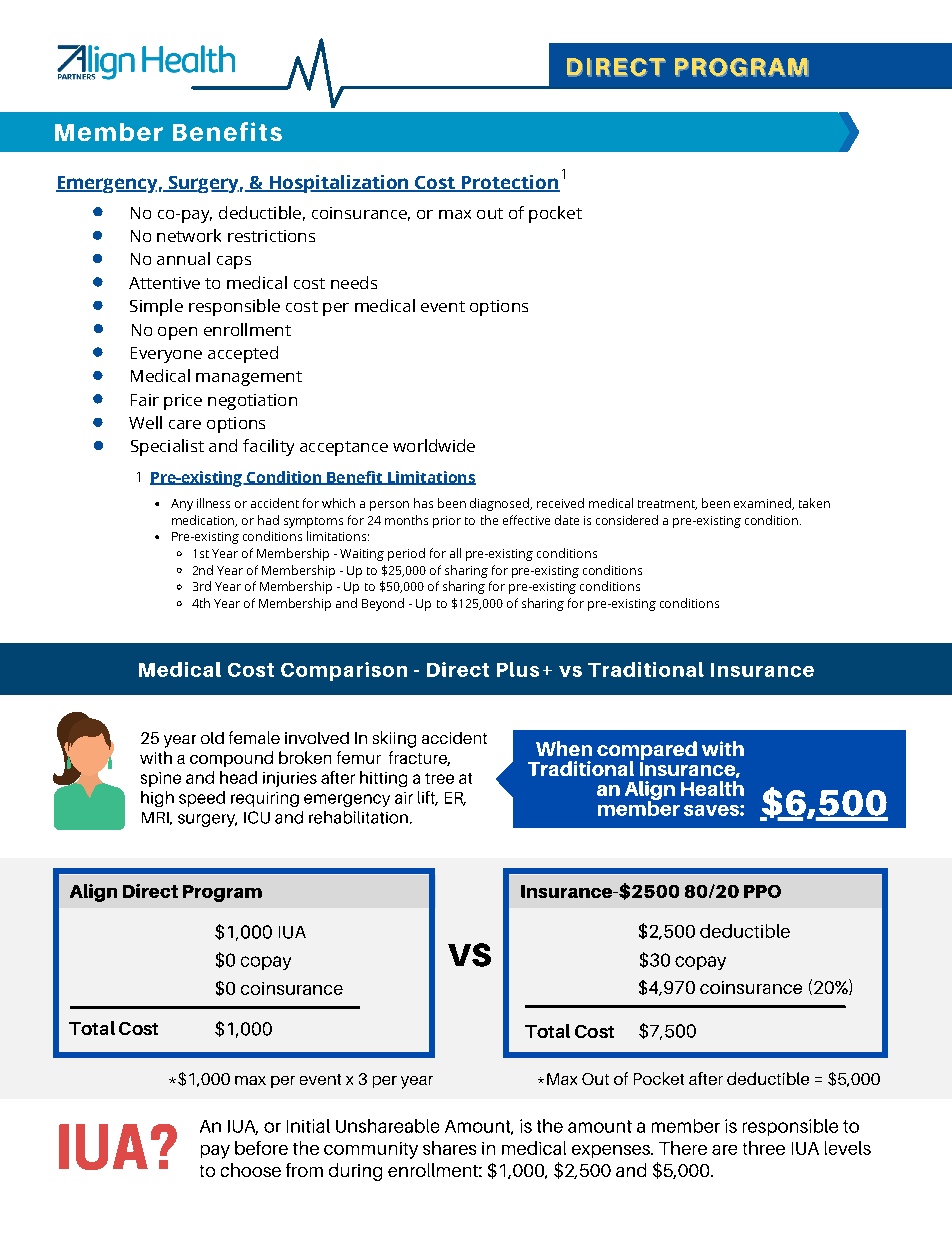  I want to click on compared, so click(647, 752).
